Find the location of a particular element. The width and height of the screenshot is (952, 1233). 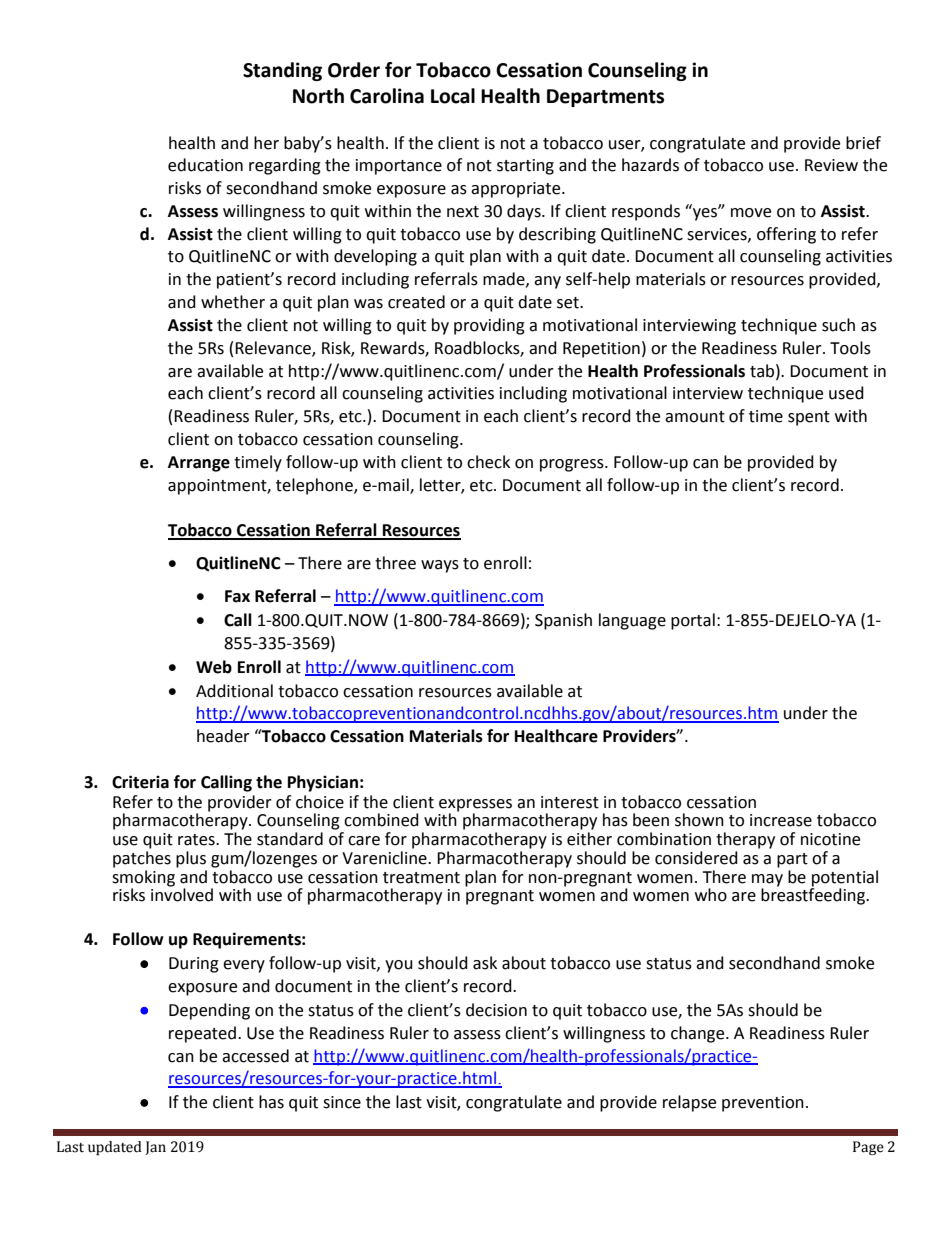

accessed is located at coordinates (255, 1056).
